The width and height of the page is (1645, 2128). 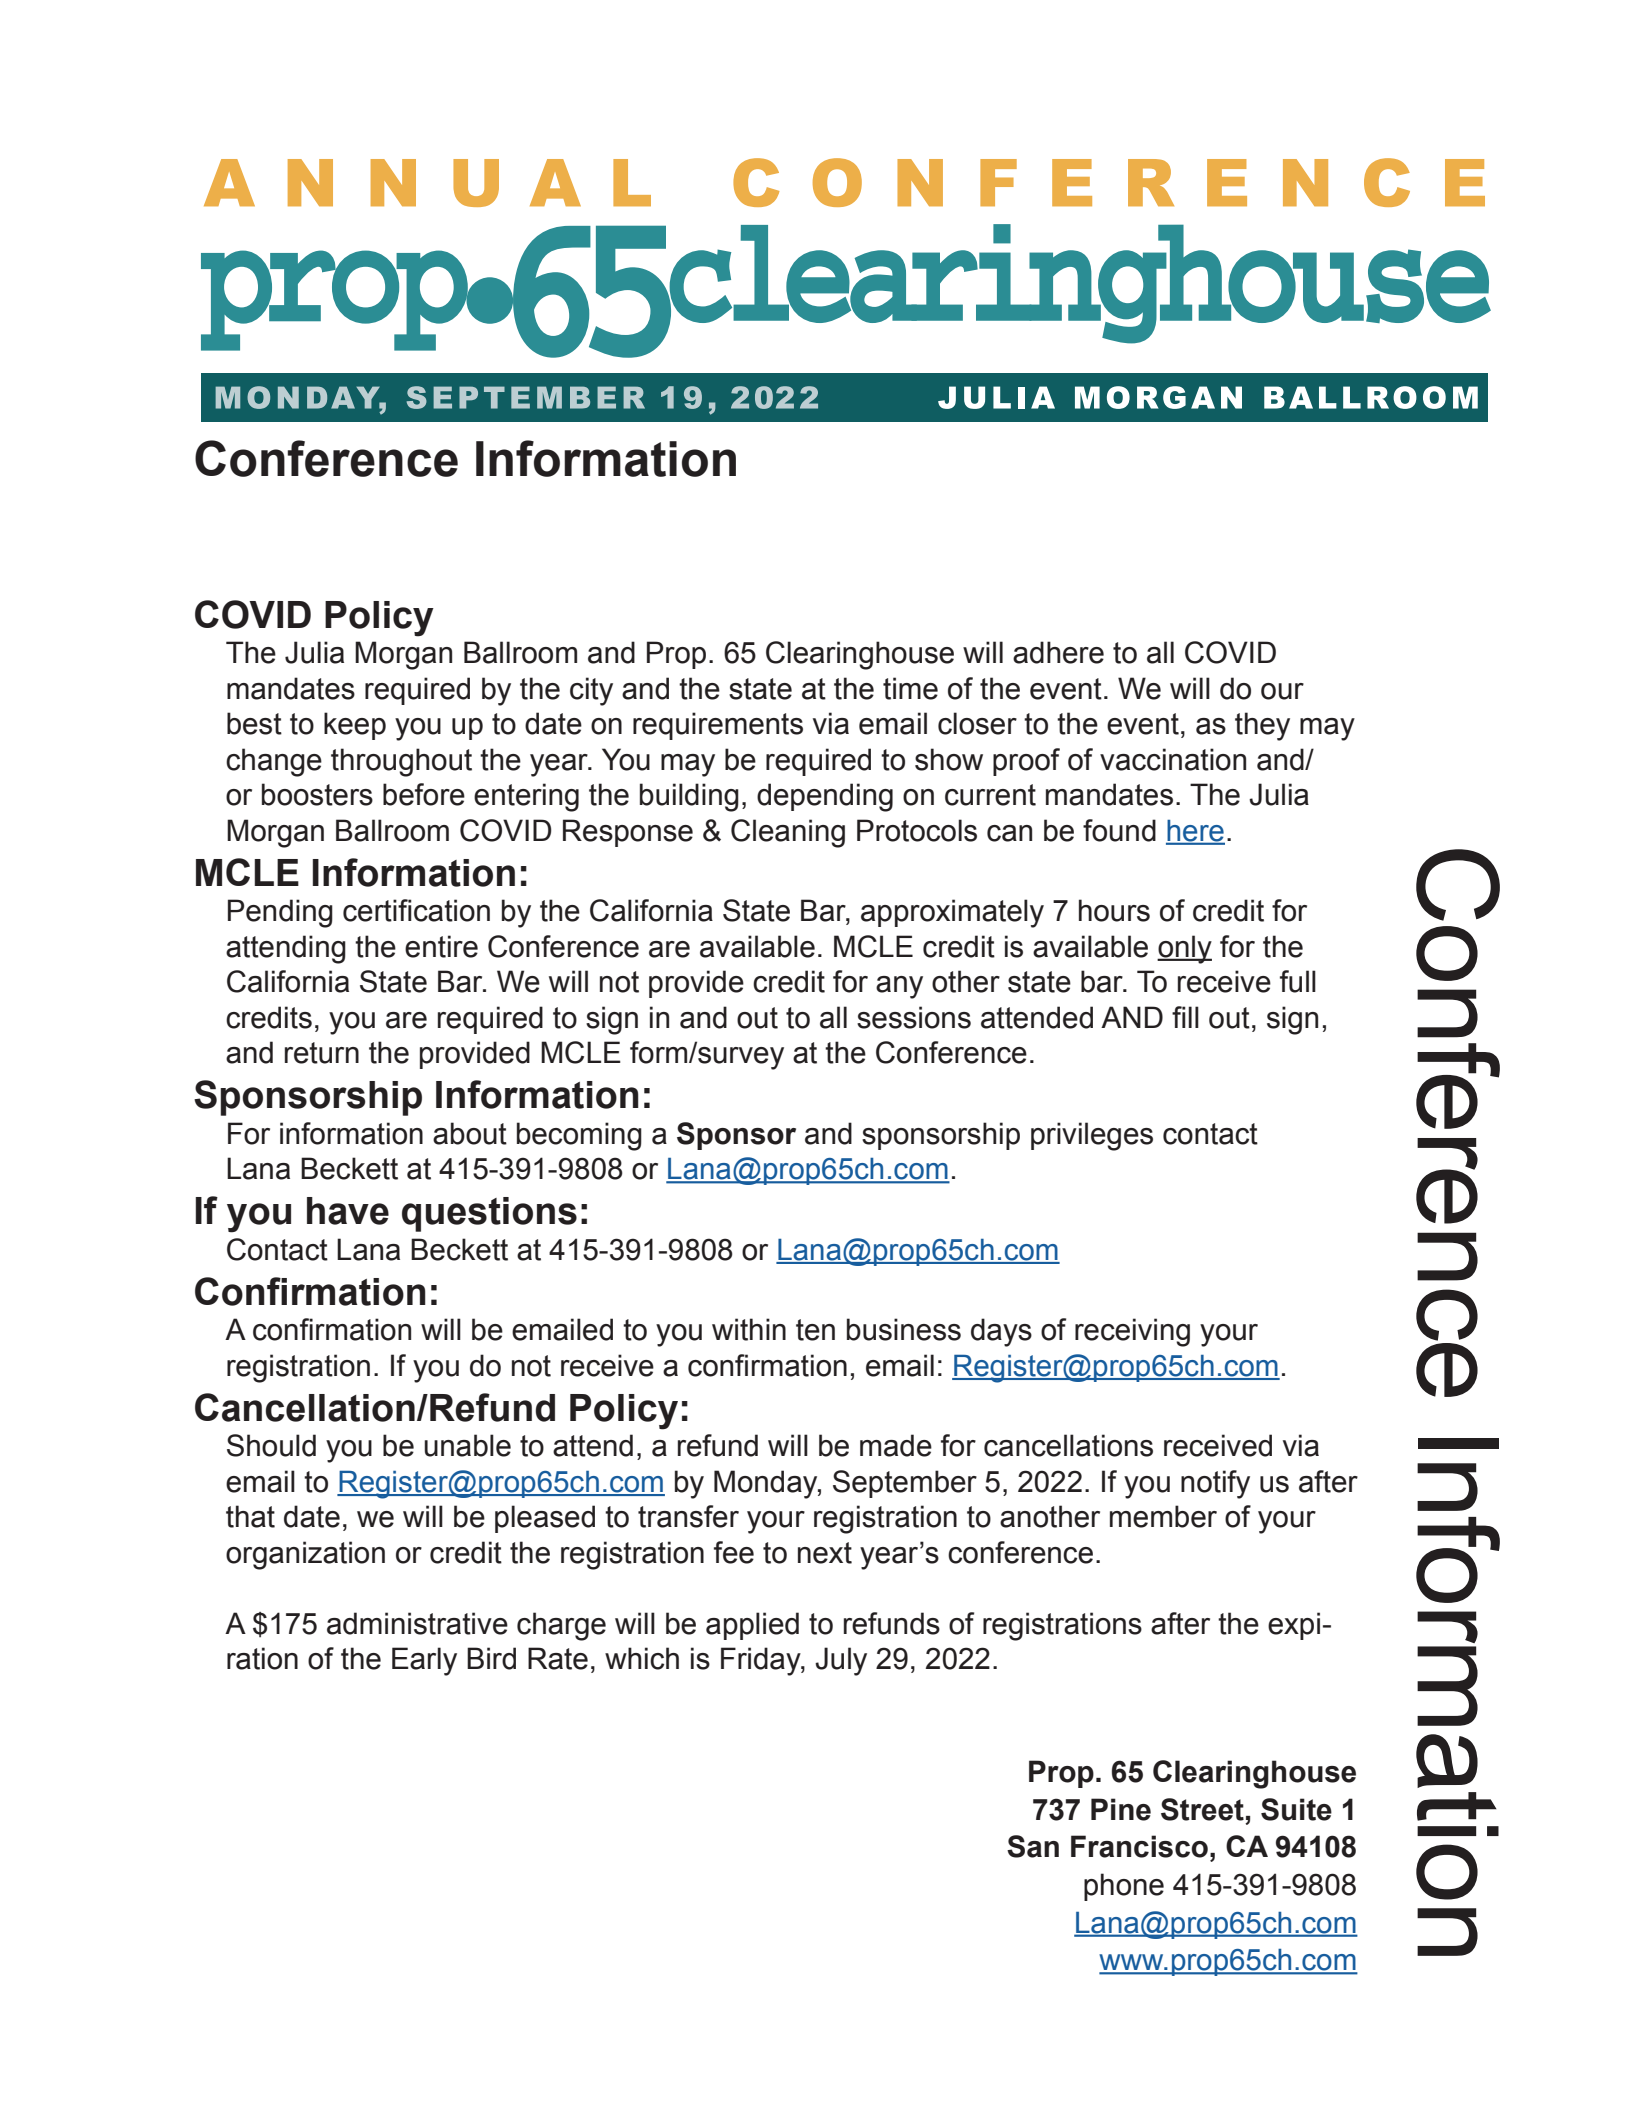 I want to click on within, so click(x=749, y=1329).
